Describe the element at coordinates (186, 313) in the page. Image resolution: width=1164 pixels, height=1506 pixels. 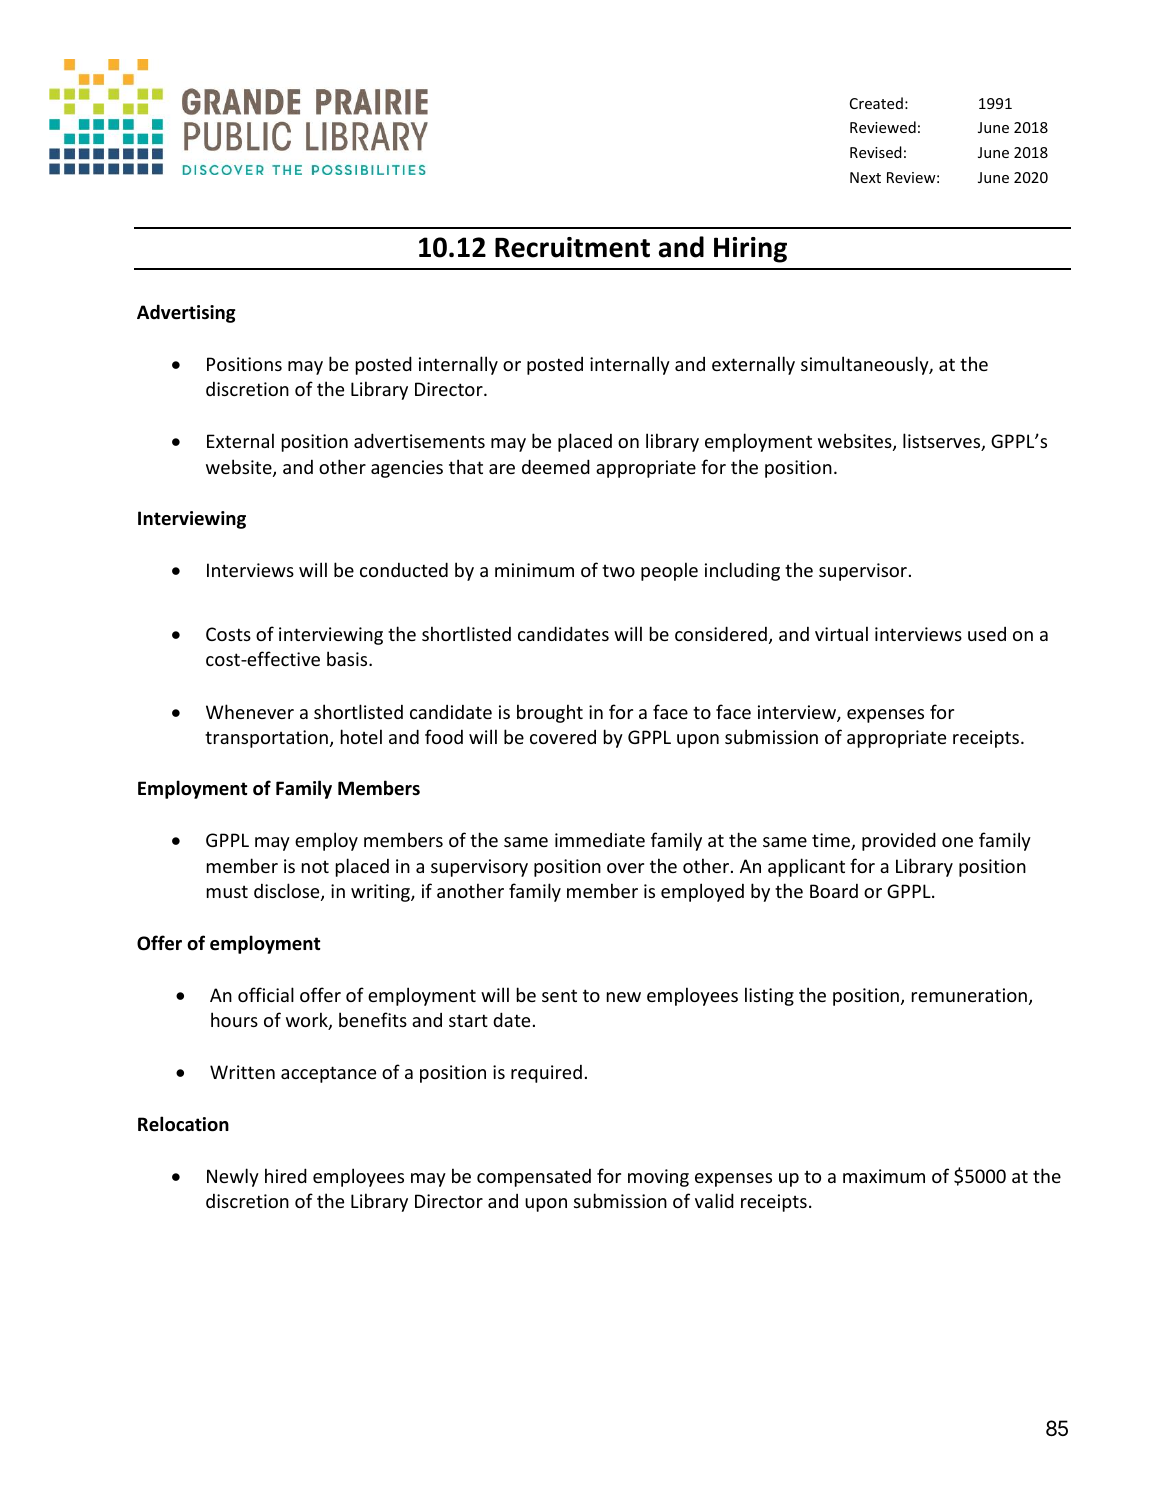
I see `Advertising` at that location.
